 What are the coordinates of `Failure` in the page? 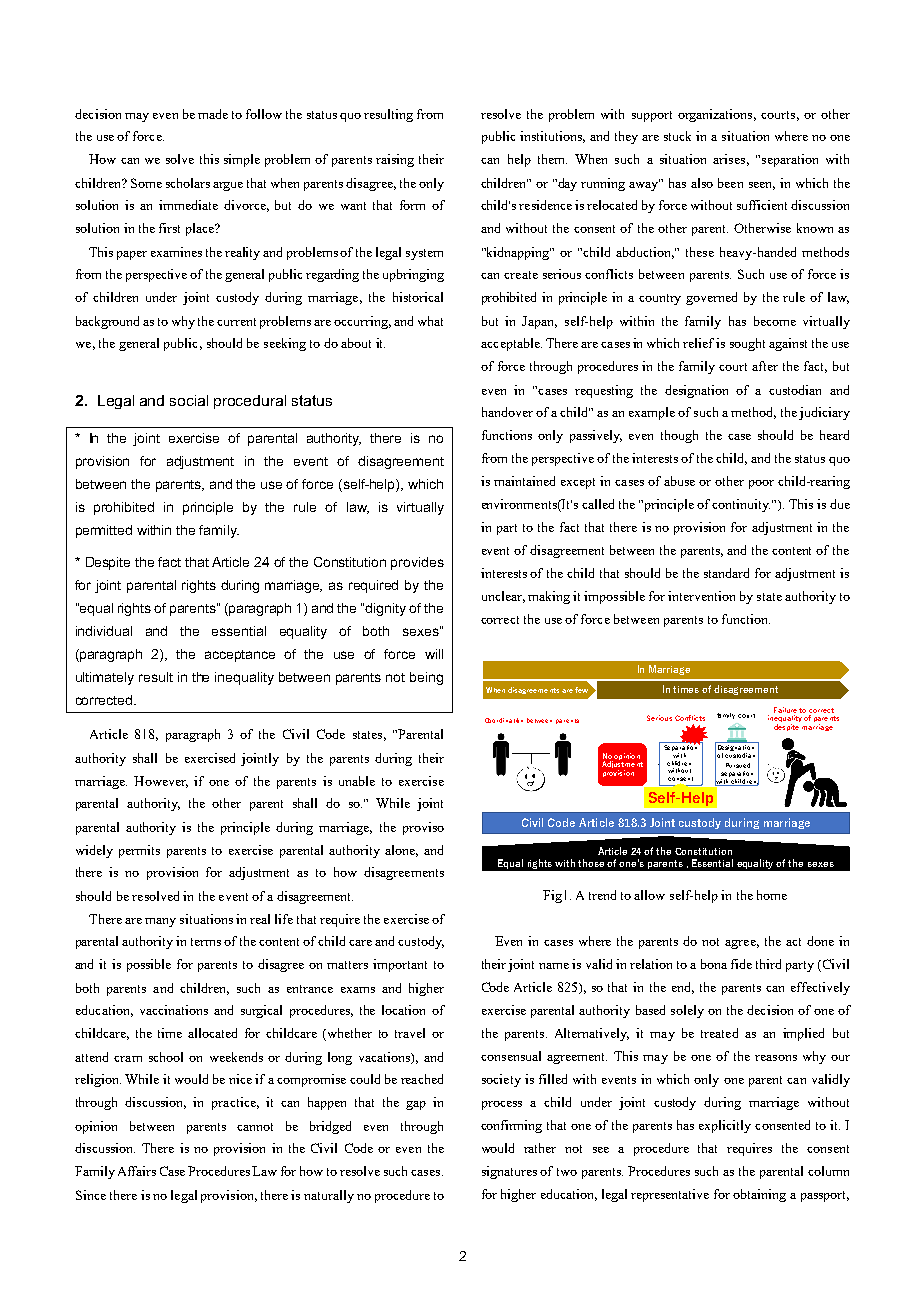 It's located at (785, 710).
